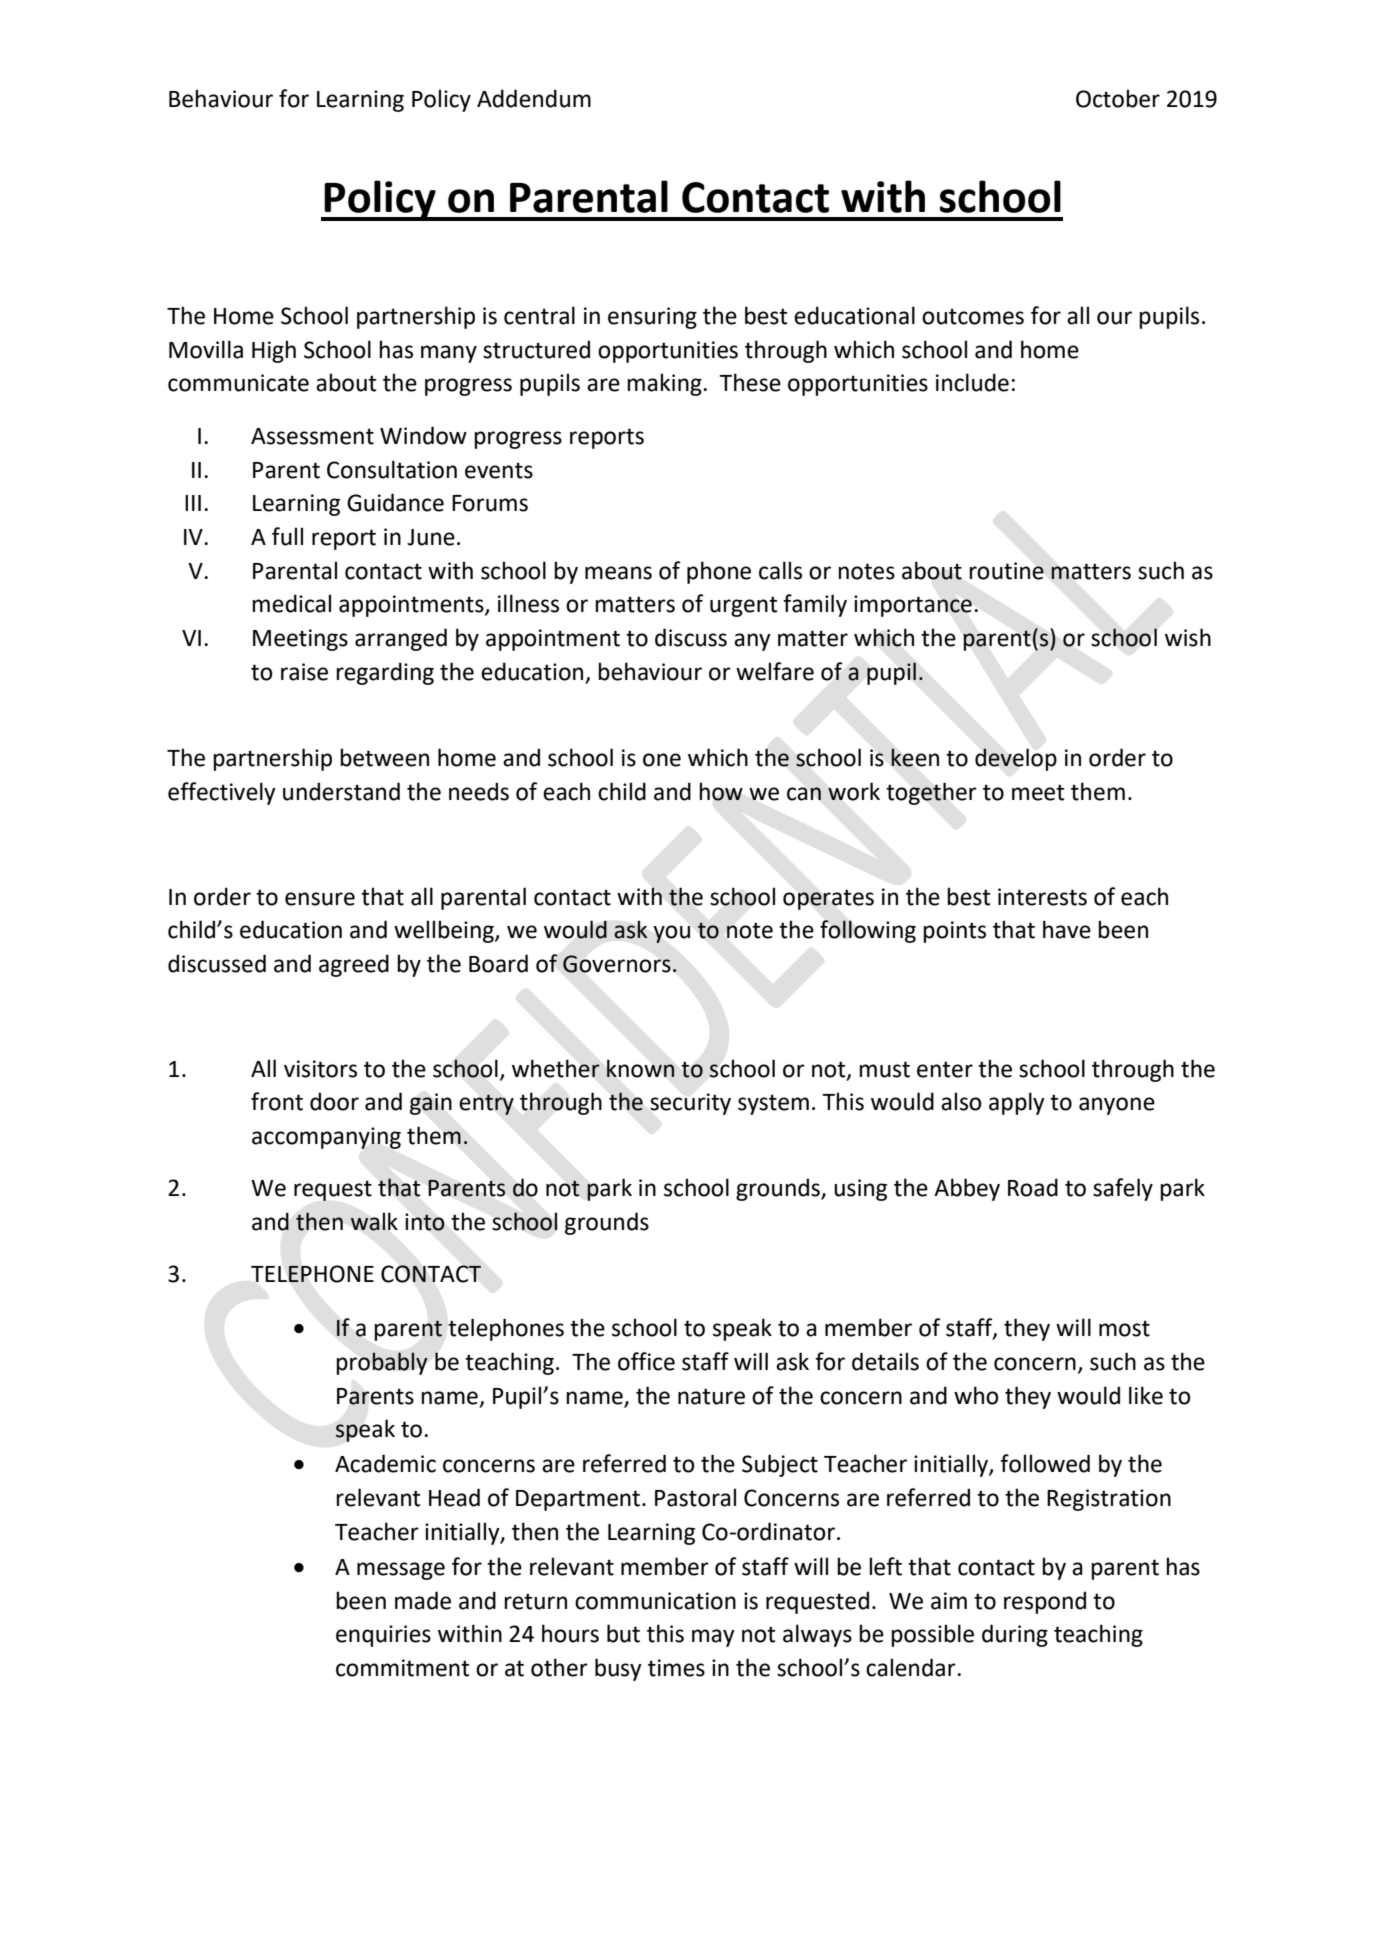 The width and height of the image is (1385, 1959). What do you see at coordinates (652, 318) in the image?
I see `ensuring` at bounding box center [652, 318].
